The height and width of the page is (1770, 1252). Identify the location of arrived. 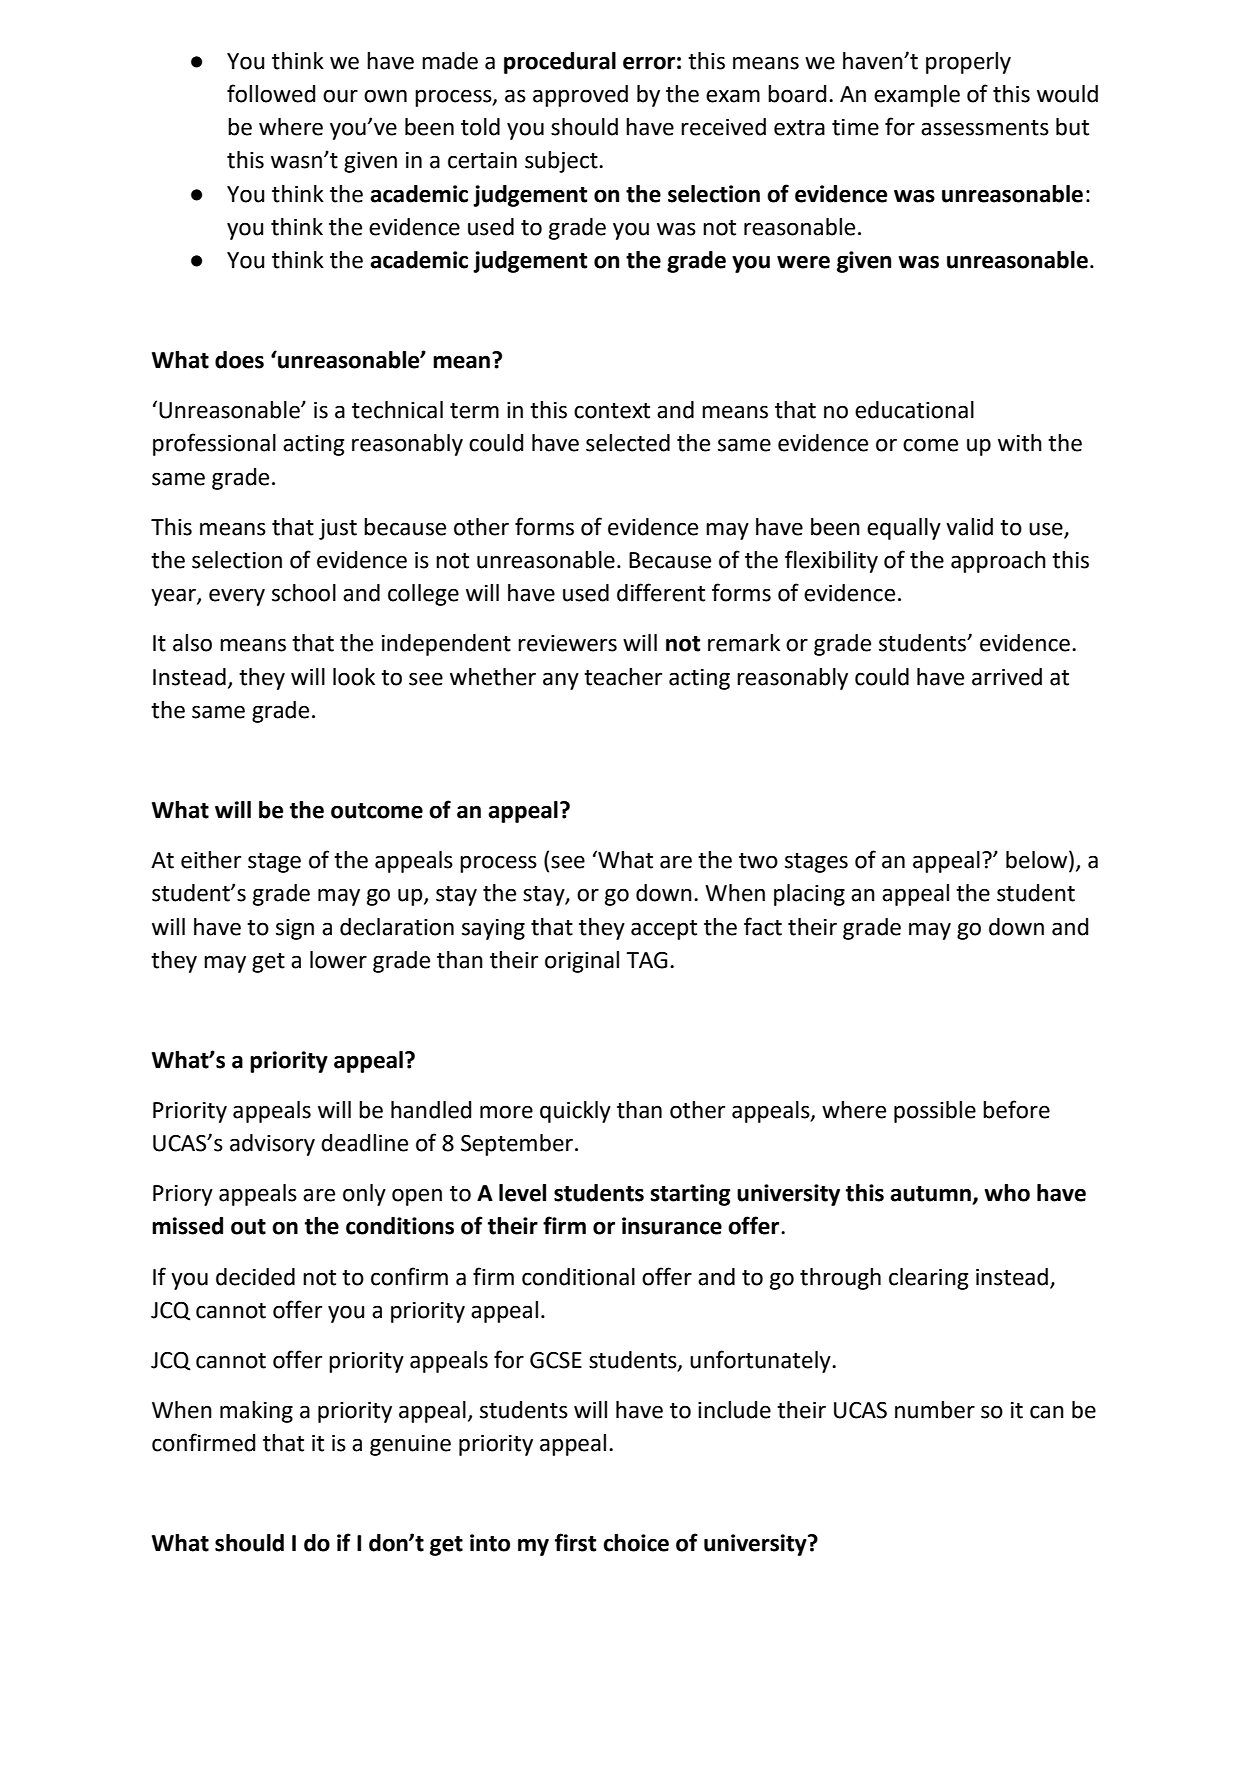
(1007, 677).
